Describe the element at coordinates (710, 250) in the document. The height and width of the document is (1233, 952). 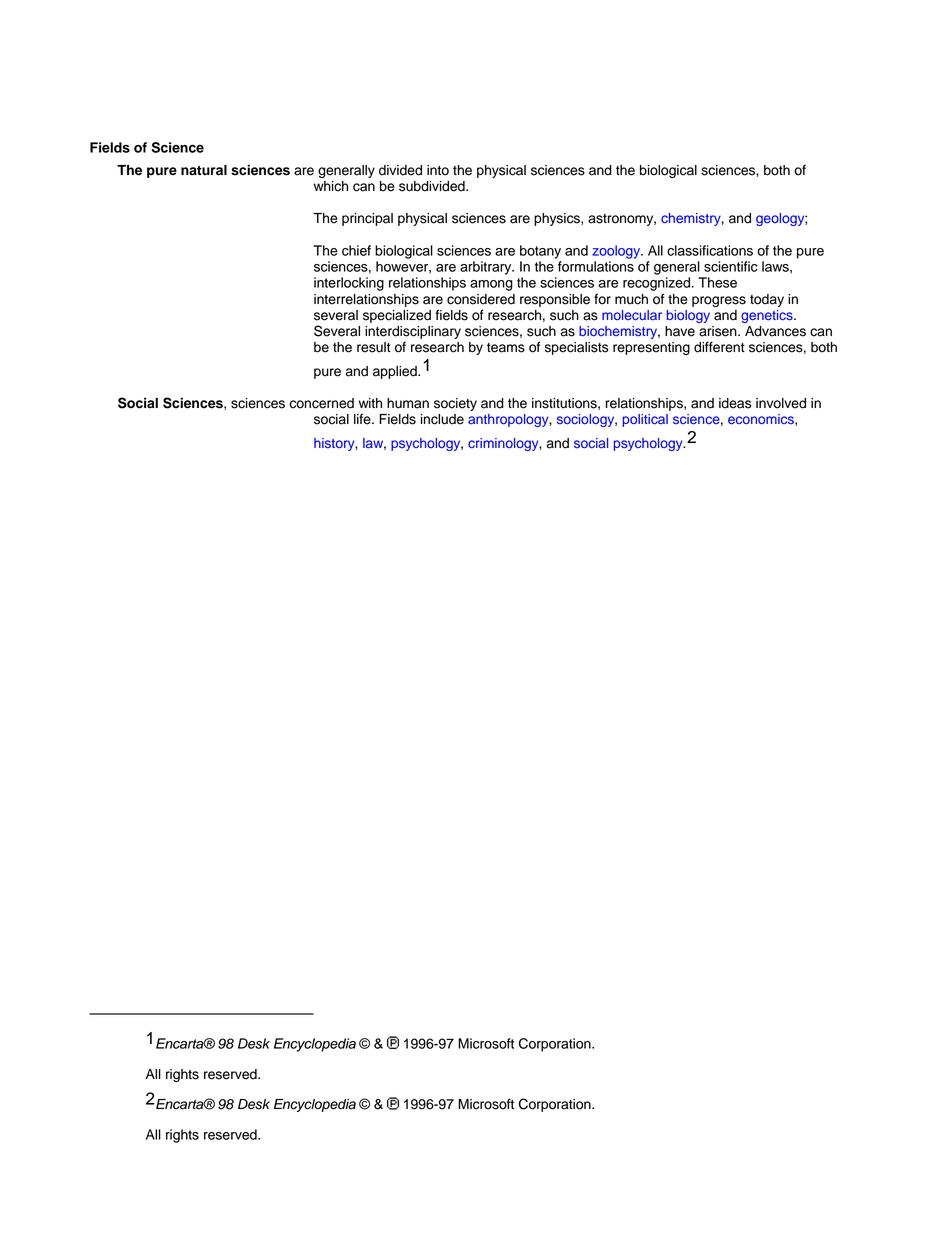
I see `classifications` at that location.
